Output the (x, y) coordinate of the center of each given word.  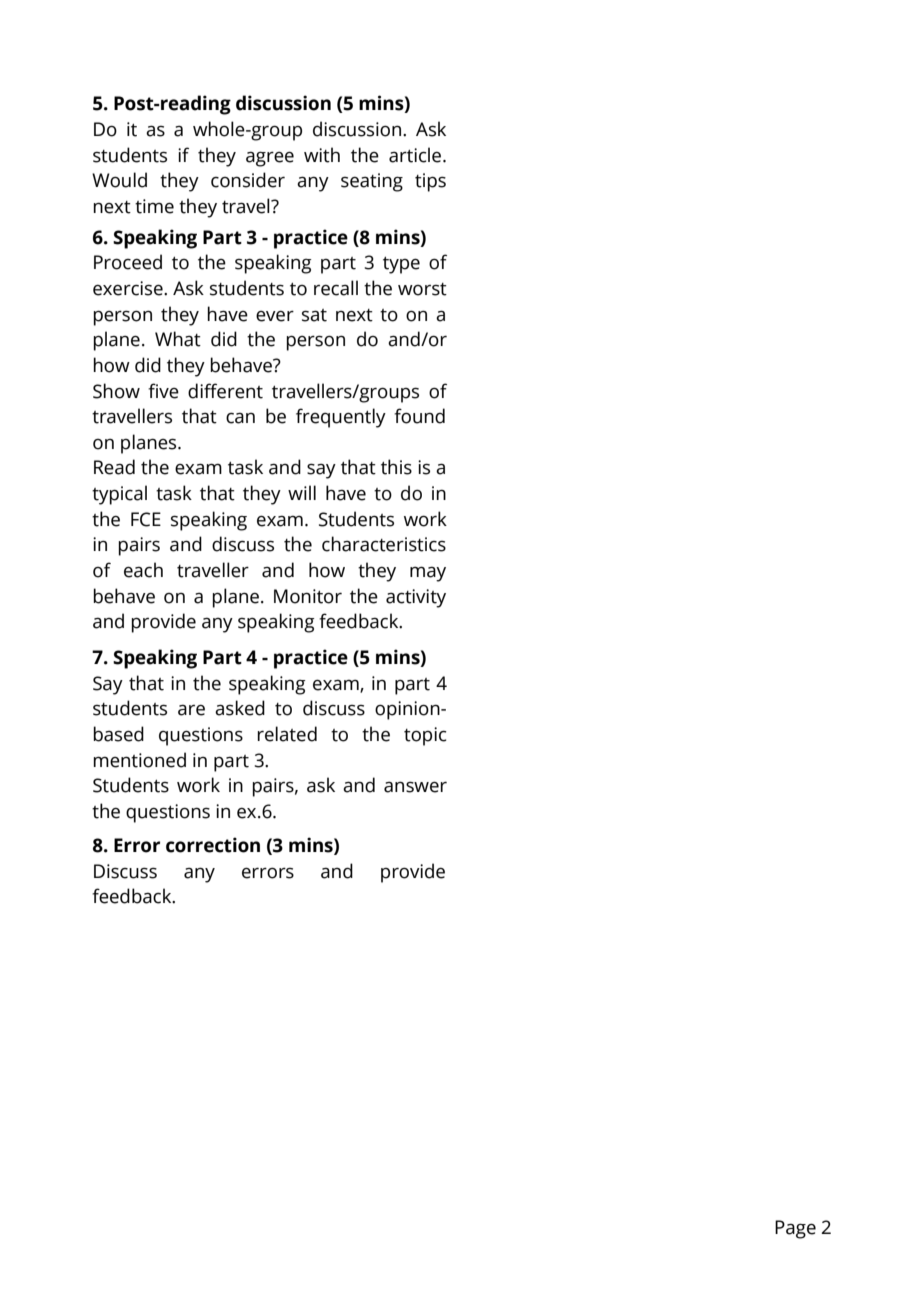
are (191, 710)
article (416, 155)
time (154, 206)
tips (430, 182)
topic (425, 736)
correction (213, 845)
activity (416, 598)
